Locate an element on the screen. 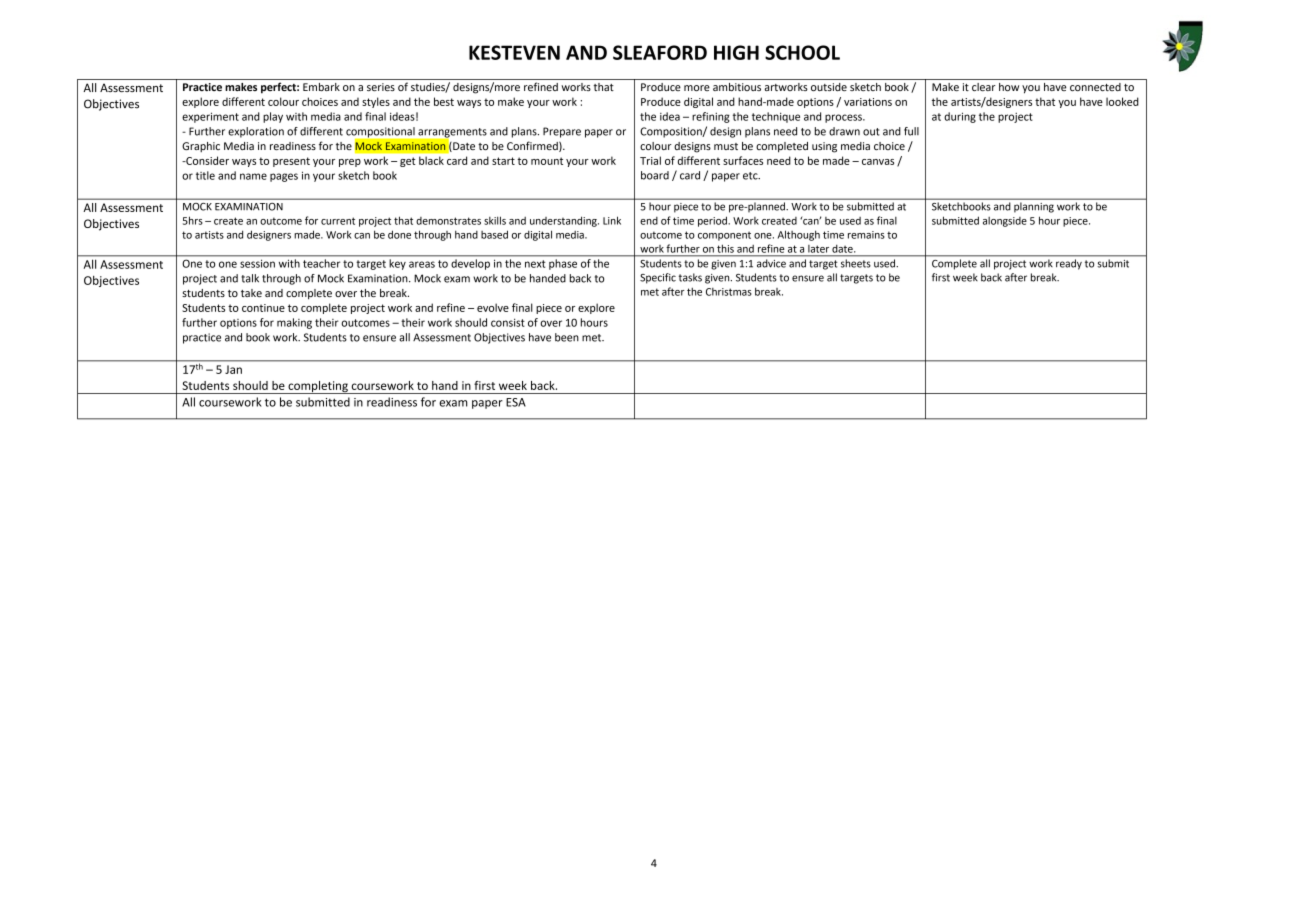 The width and height of the screenshot is (1308, 924). completing is located at coordinates (318, 387).
